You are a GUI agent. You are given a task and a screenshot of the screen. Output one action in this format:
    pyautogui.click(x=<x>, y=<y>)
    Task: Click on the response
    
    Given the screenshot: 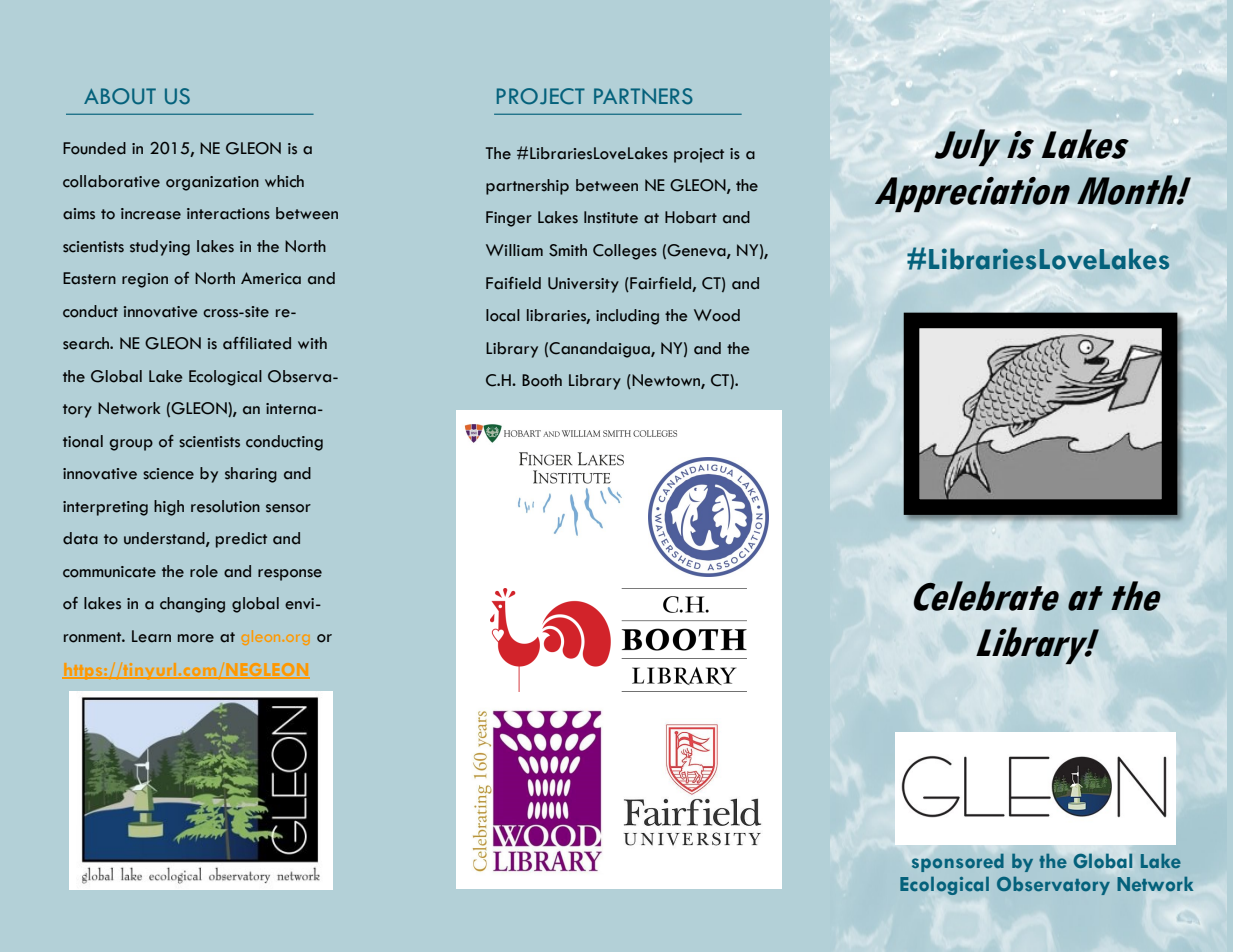 What is the action you would take?
    pyautogui.click(x=290, y=575)
